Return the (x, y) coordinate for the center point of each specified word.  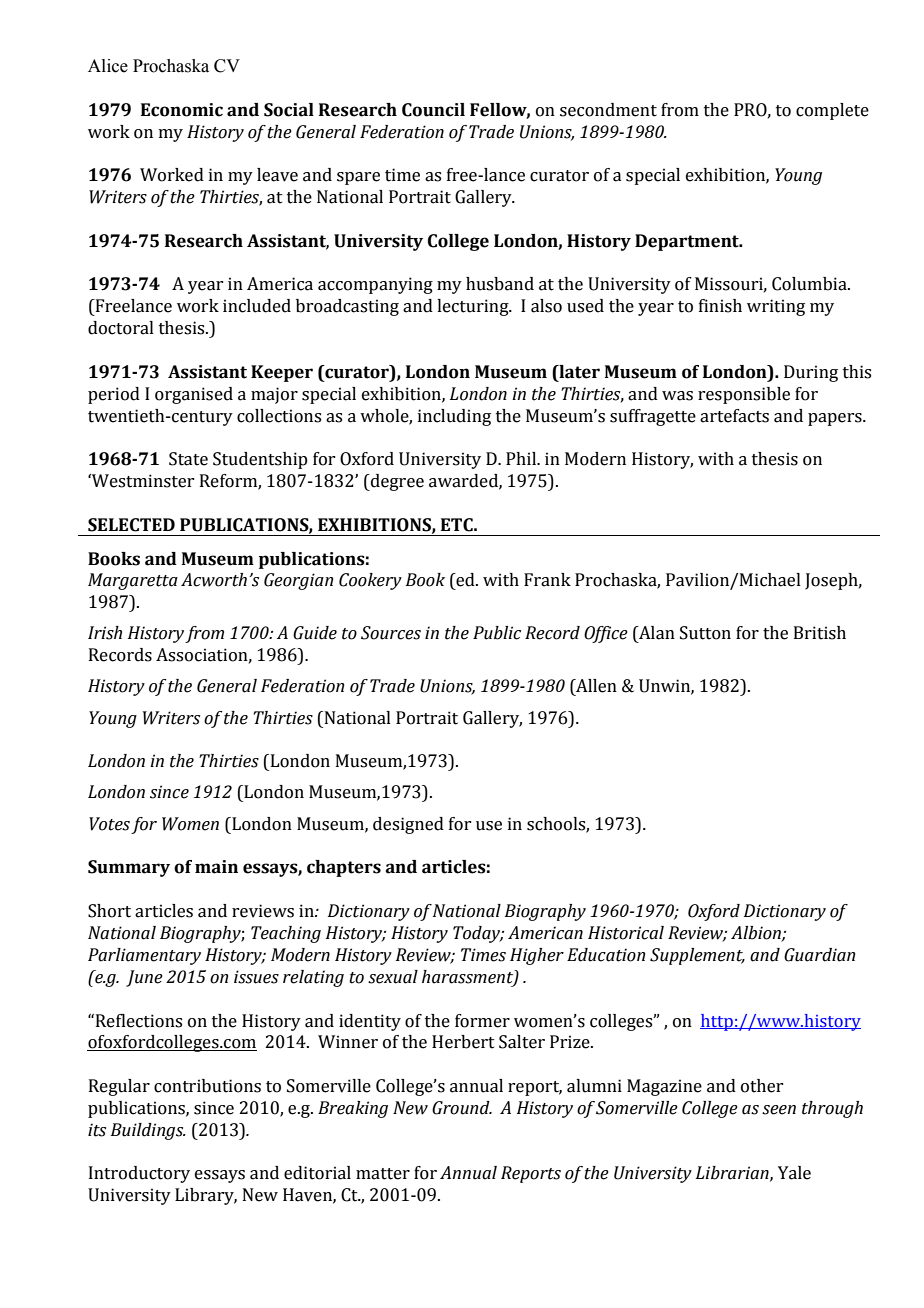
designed (408, 825)
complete (832, 111)
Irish (105, 633)
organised (194, 395)
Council (433, 110)
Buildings (148, 1131)
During (811, 373)
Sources (391, 633)
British (820, 633)
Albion (757, 933)
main (216, 867)
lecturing (474, 307)
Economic (182, 110)
